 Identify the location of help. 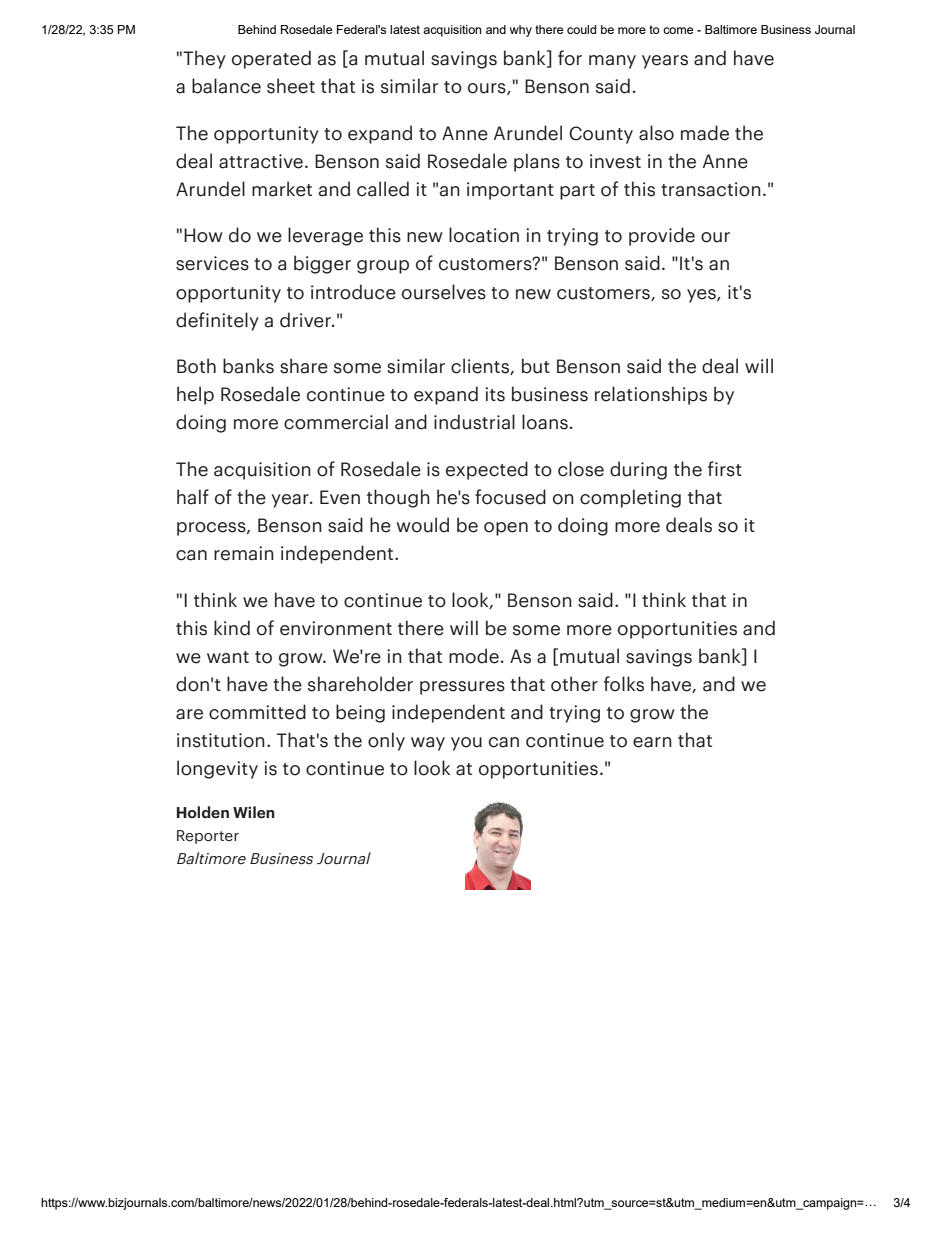
(195, 395).
